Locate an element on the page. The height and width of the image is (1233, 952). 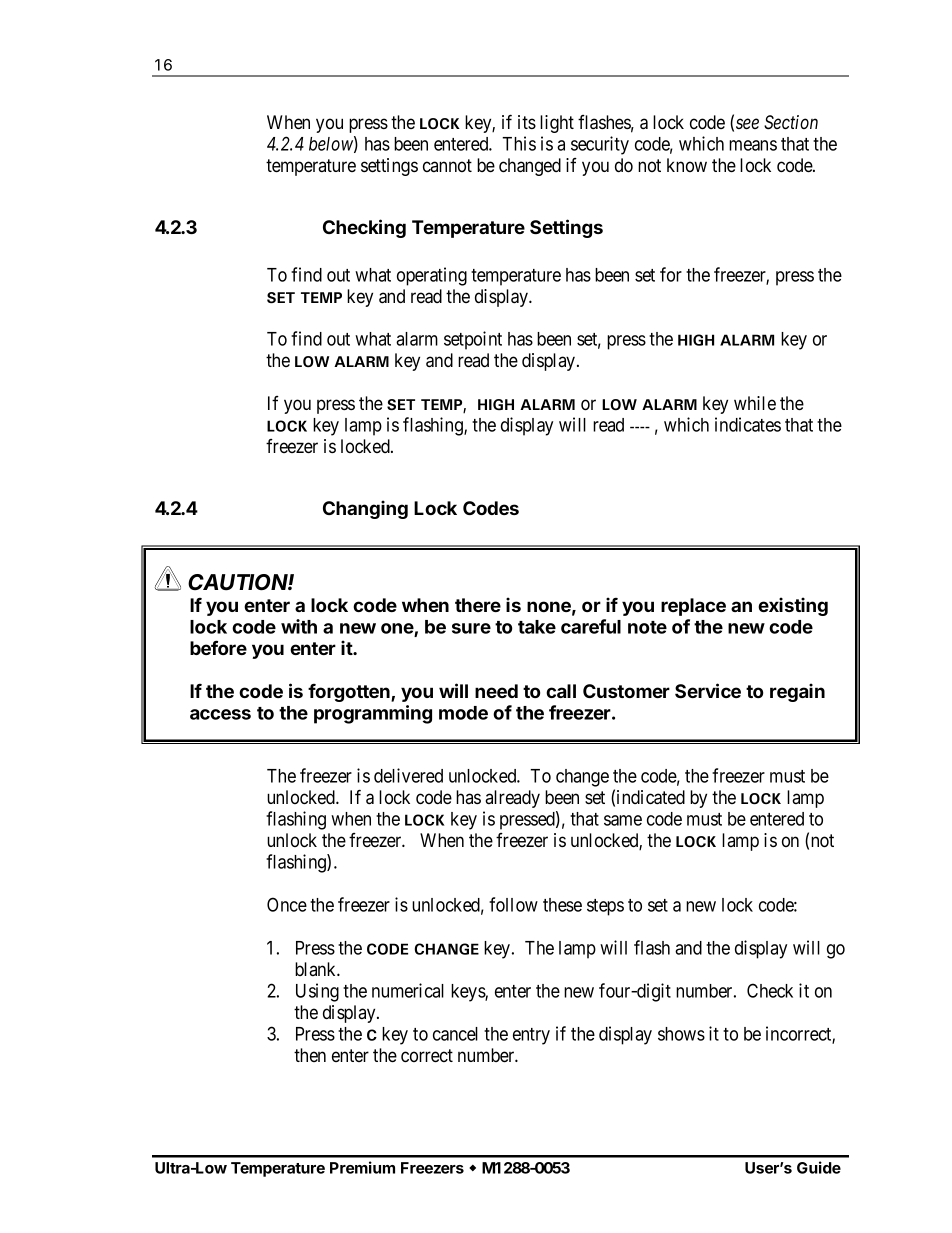
with is located at coordinates (299, 626).
